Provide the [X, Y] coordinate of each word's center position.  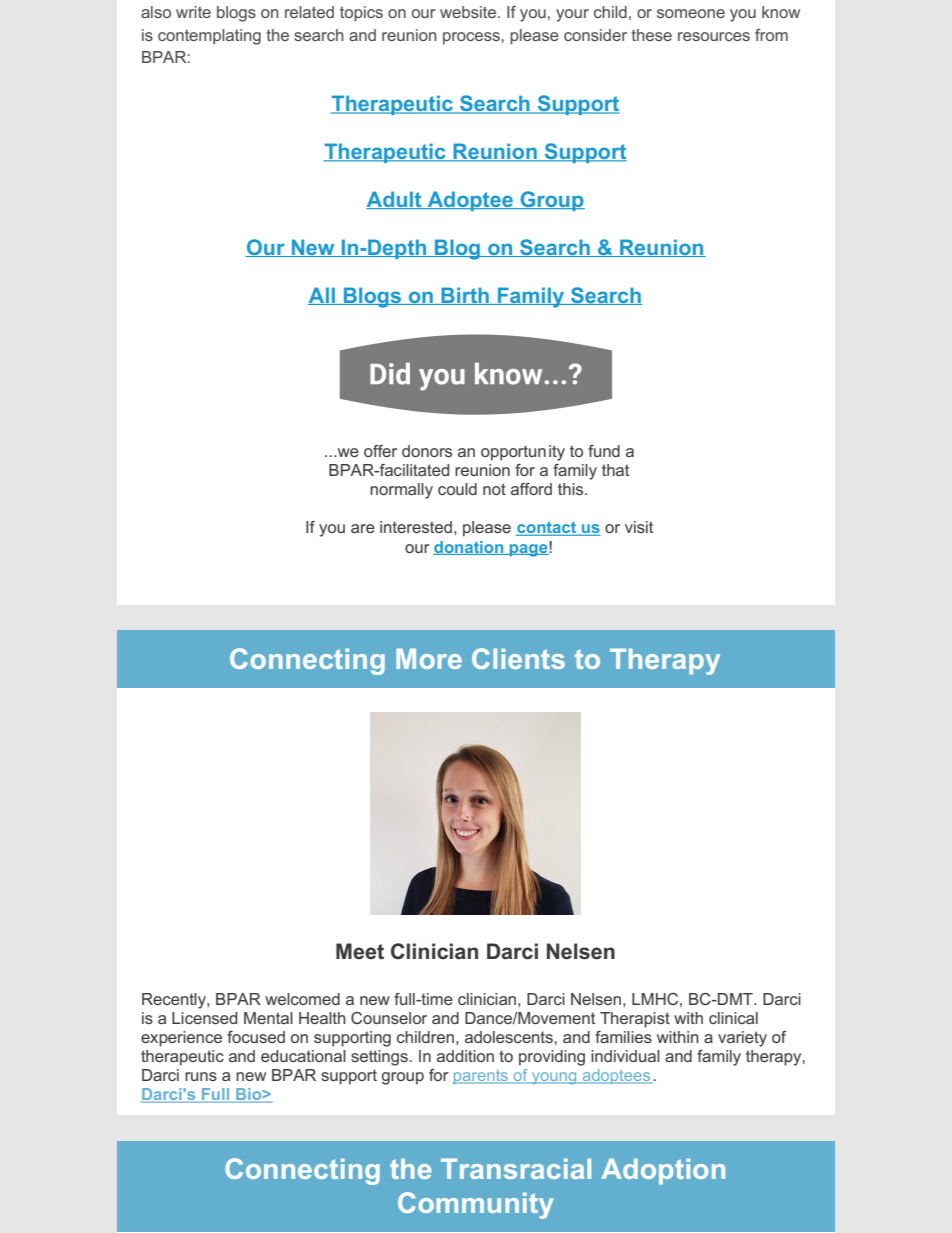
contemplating [209, 37]
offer [380, 451]
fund [604, 451]
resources [714, 36]
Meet [360, 951]
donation [469, 548]
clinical [733, 1018]
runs [201, 1076]
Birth [465, 296]
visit [639, 527]
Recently [175, 1001]
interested [416, 527]
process [472, 38]
